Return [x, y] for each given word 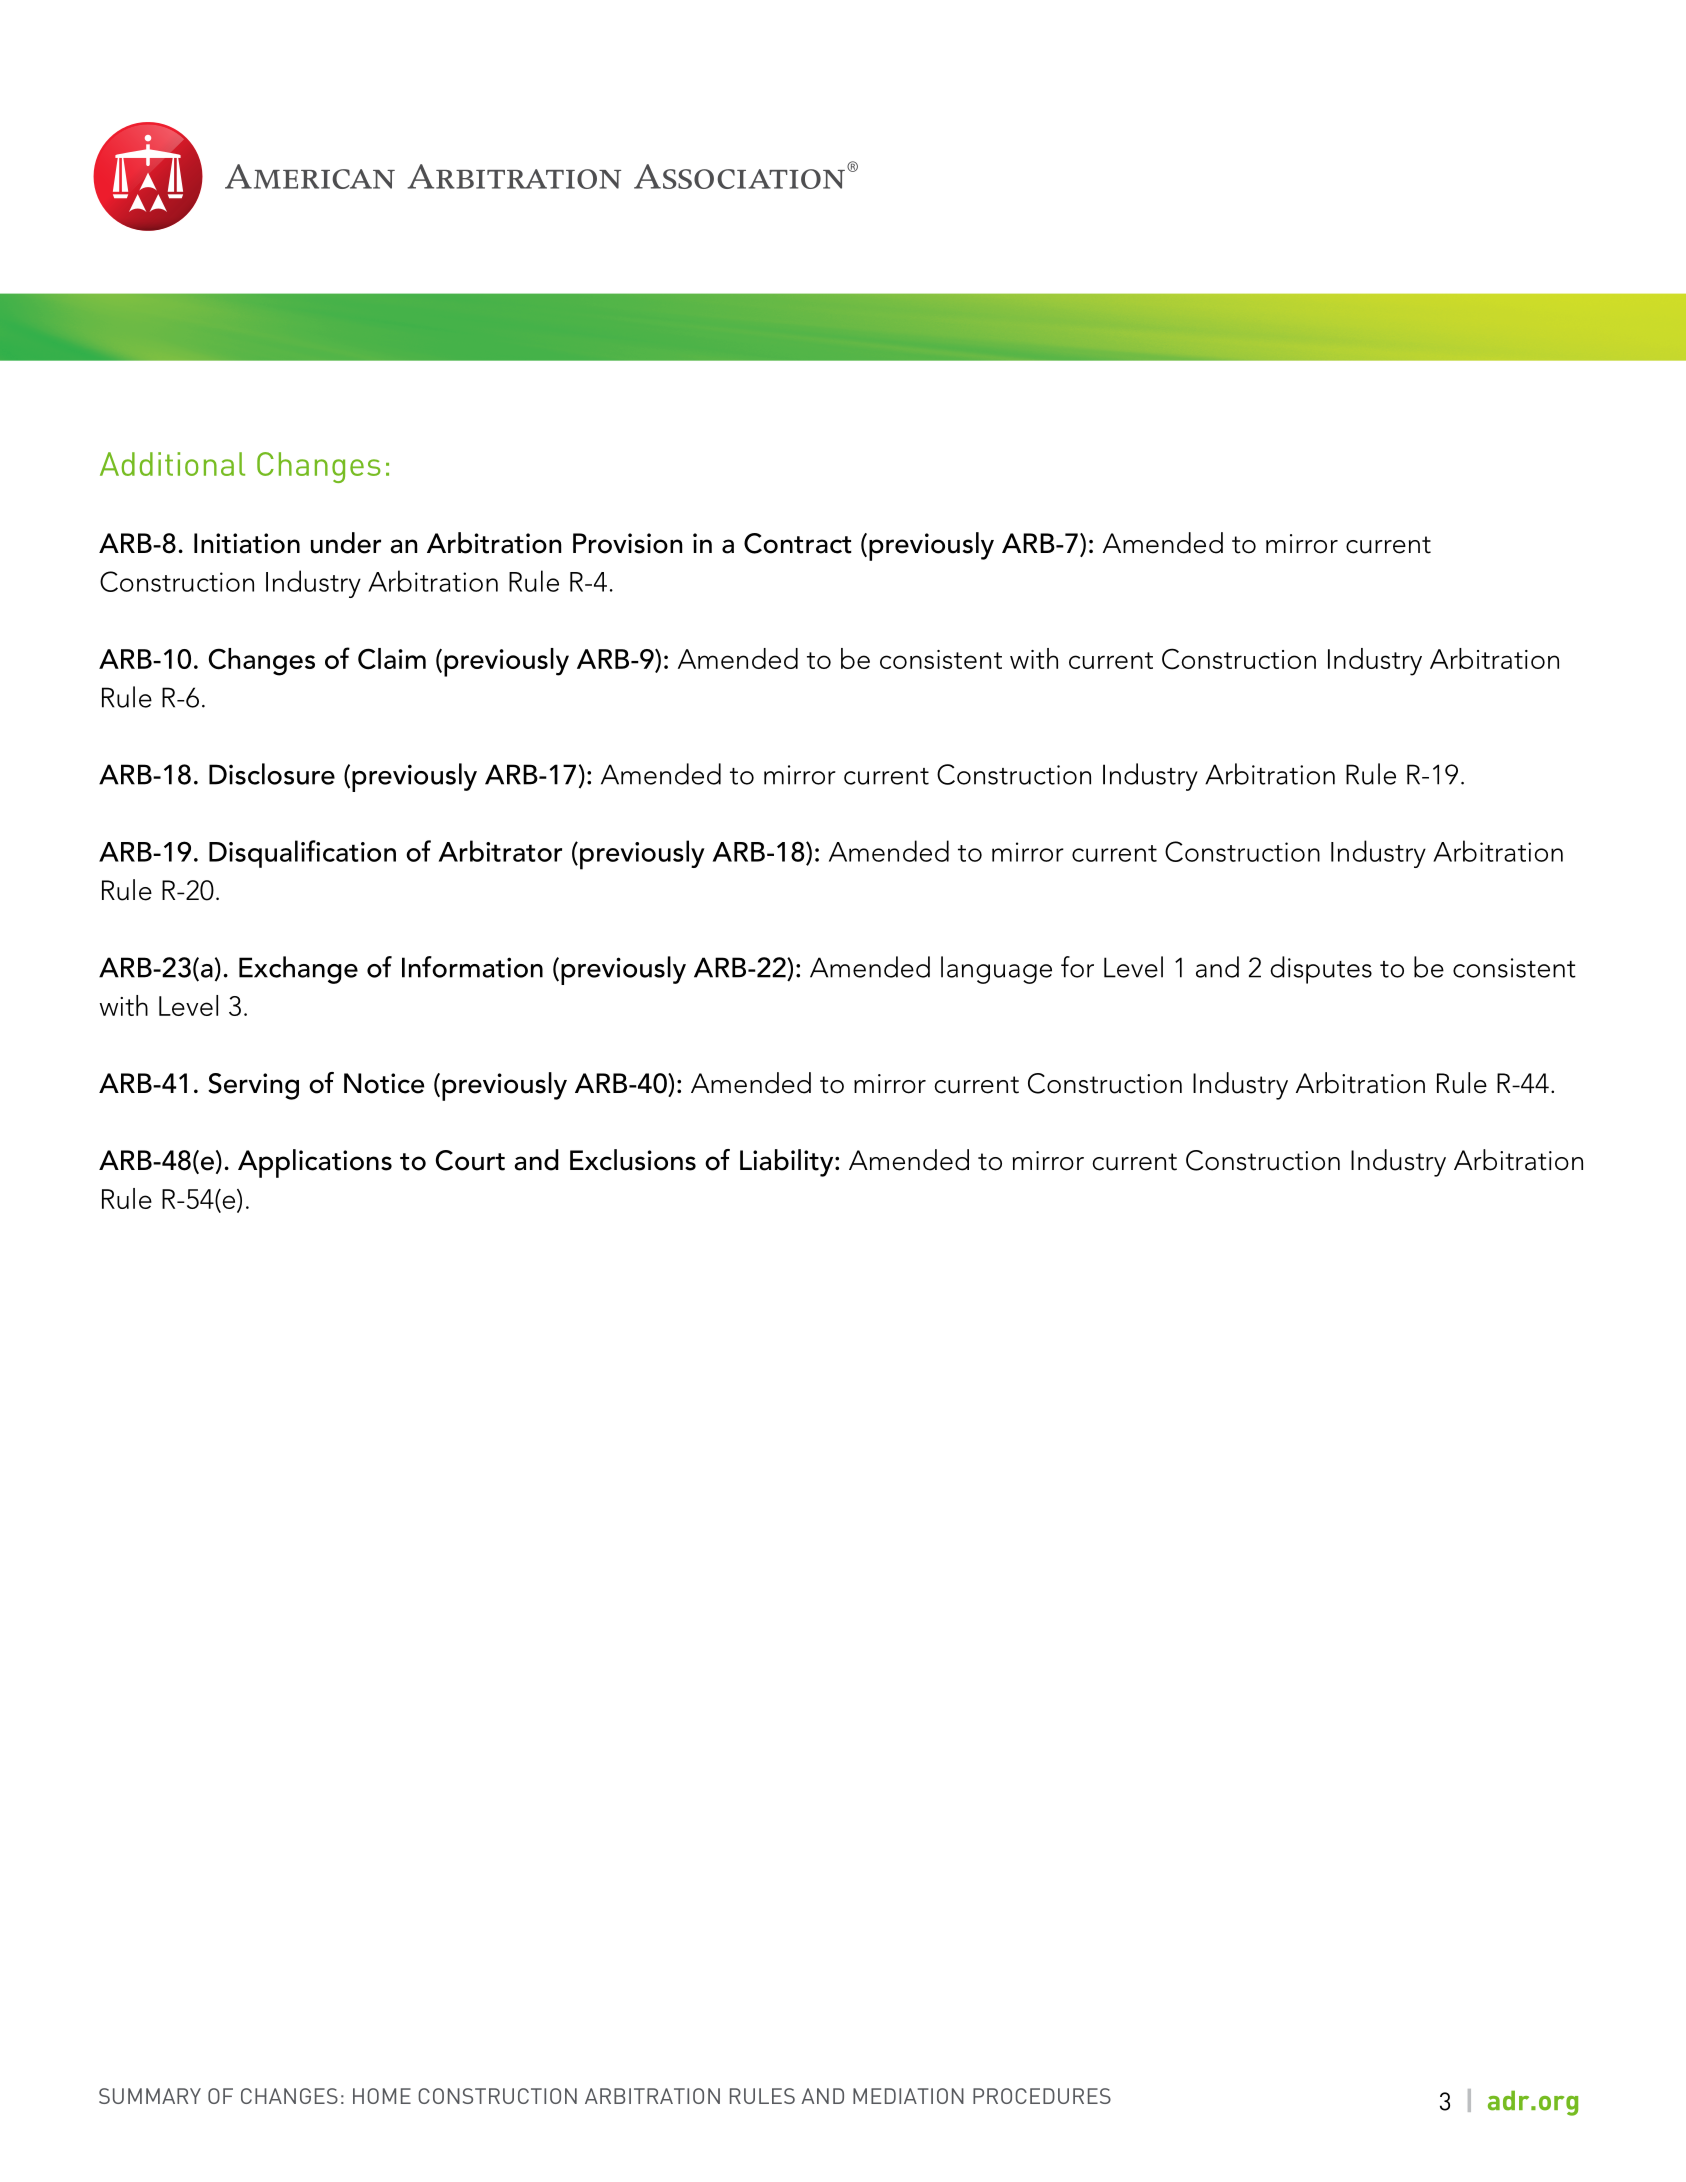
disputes [1321, 970]
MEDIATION [908, 2096]
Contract [798, 543]
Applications [315, 1163]
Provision [627, 543]
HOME [382, 2096]
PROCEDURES [1042, 2096]
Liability [788, 1163]
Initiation [247, 543]
